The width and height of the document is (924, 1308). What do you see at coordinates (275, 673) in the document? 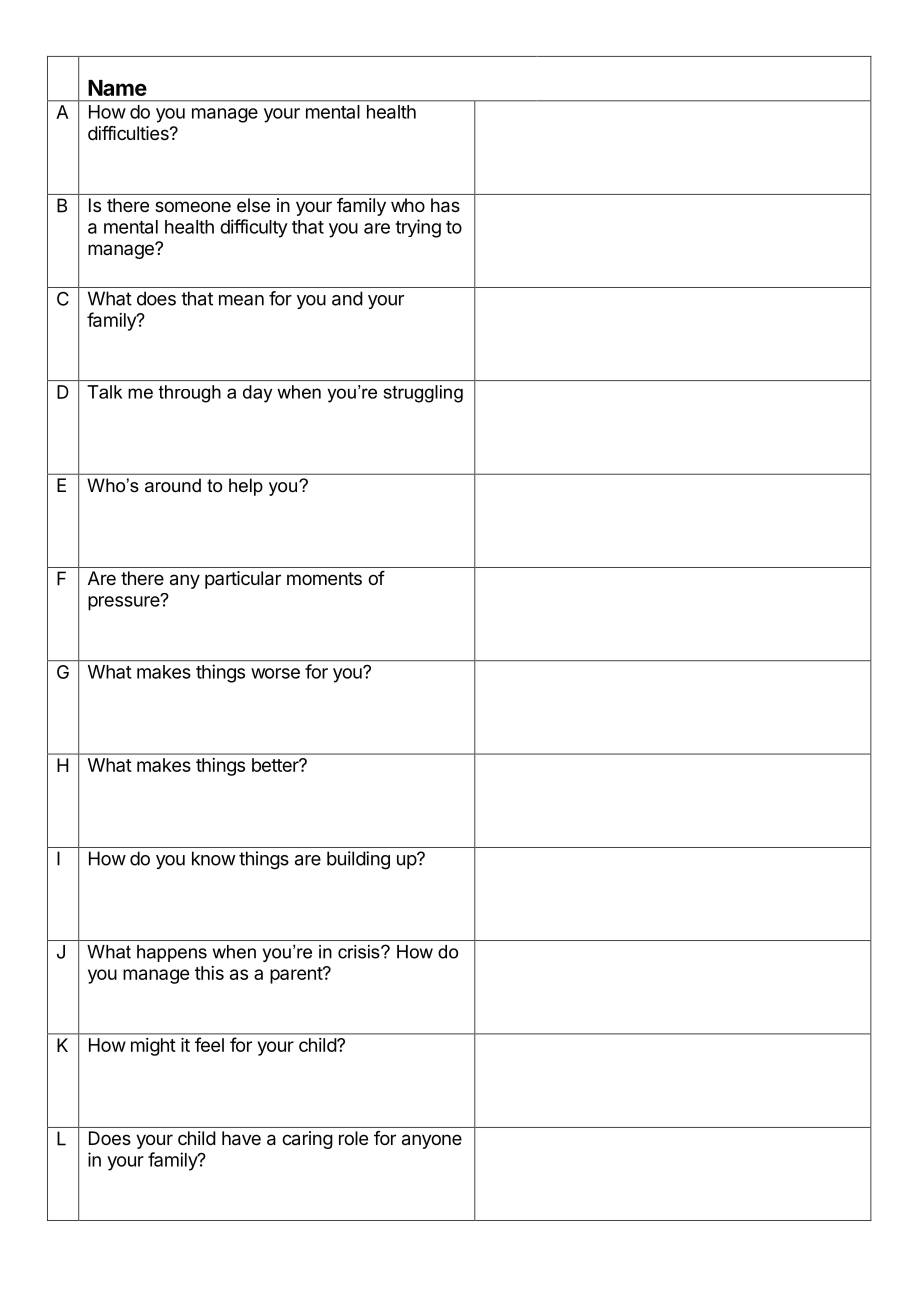
I see `worse` at bounding box center [275, 673].
